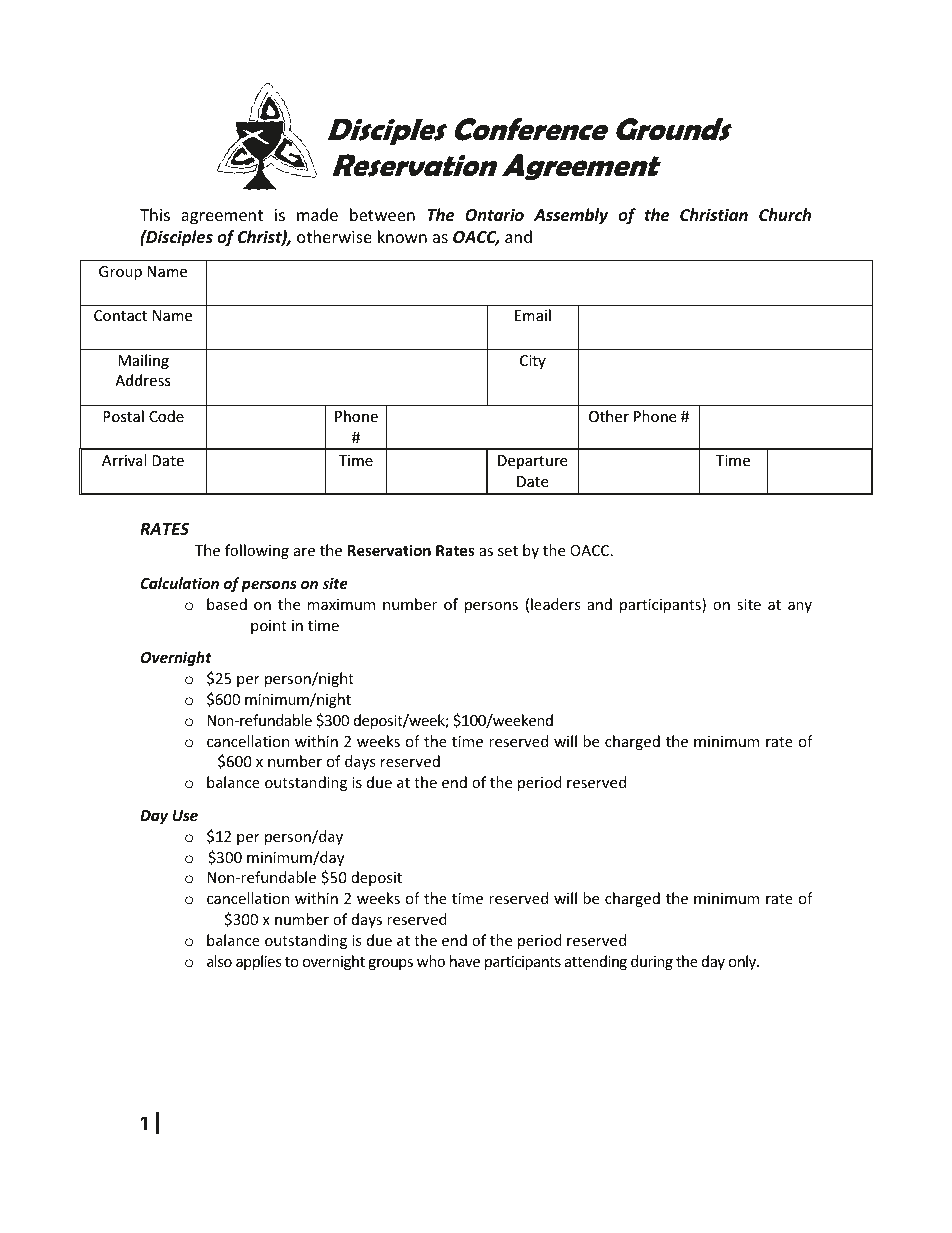  Describe the element at coordinates (219, 961) in the image. I see `also` at that location.
